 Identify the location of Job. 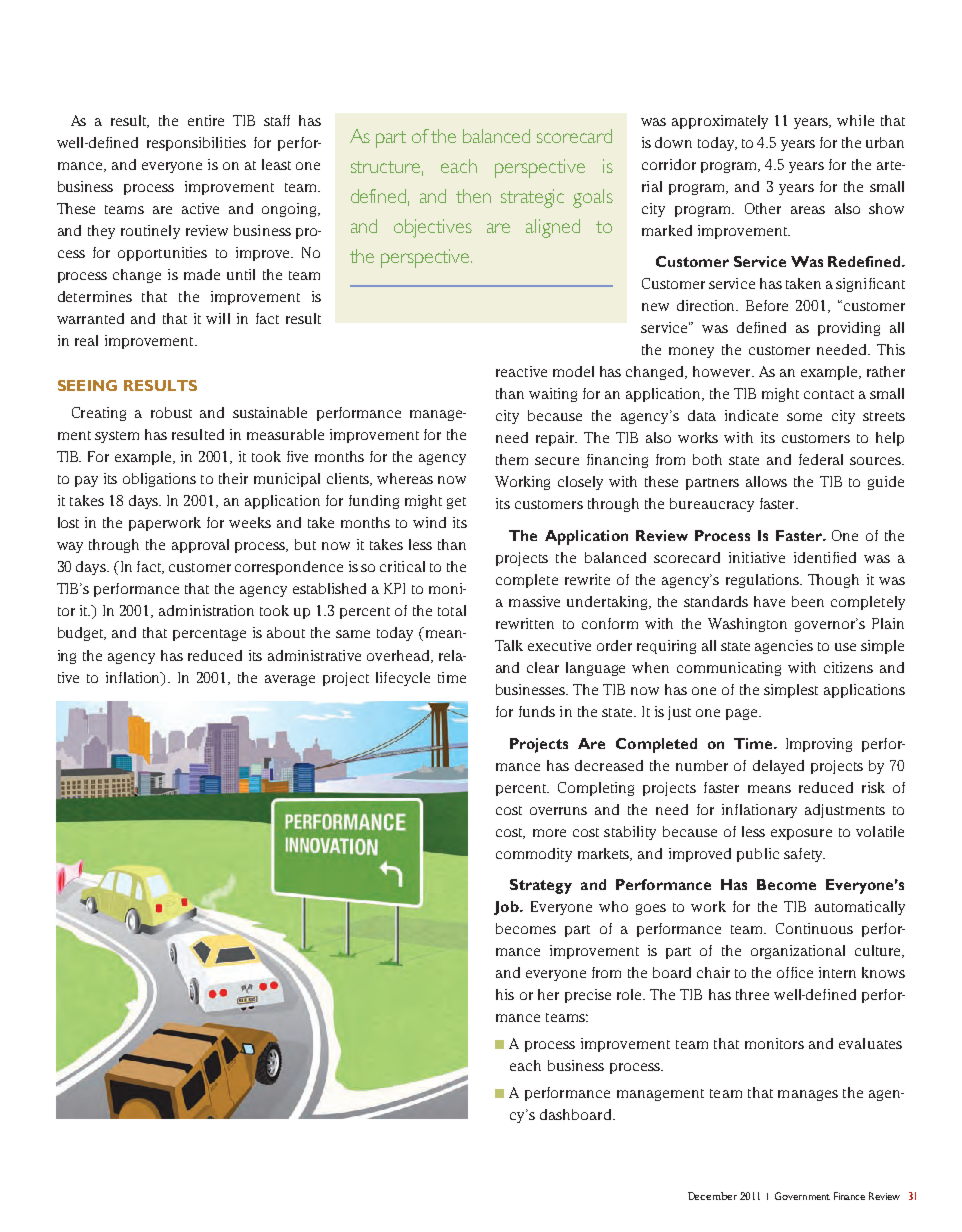
(507, 908).
